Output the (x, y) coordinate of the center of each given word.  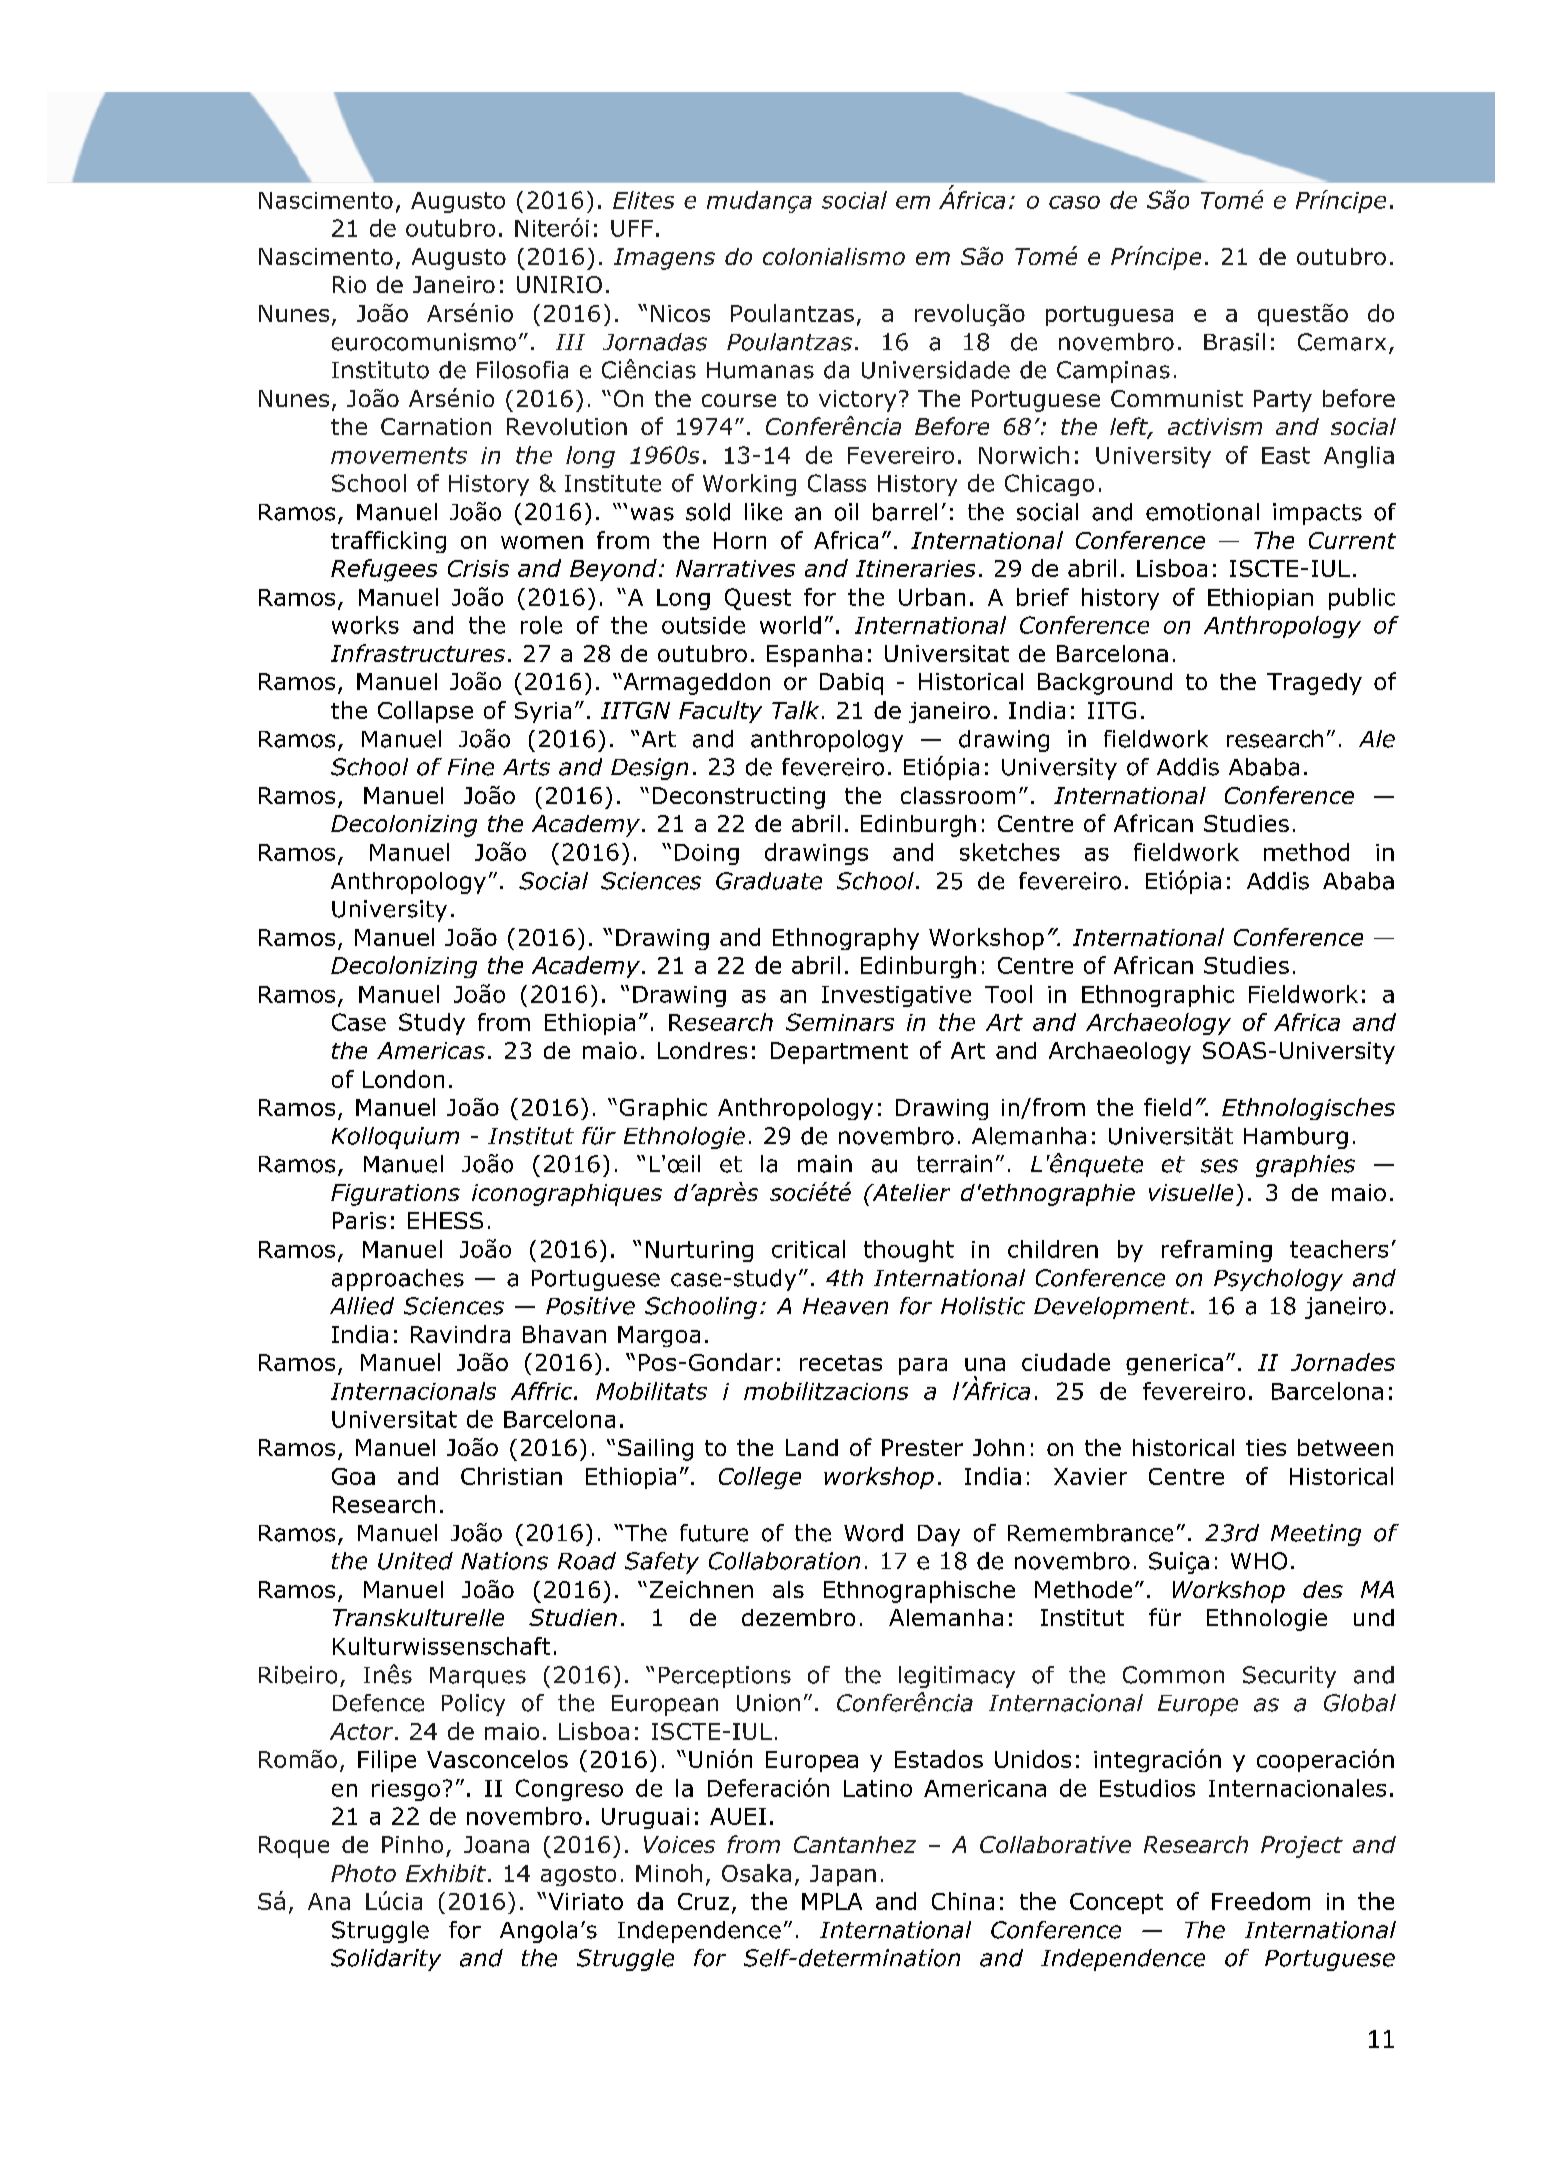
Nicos (680, 313)
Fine (471, 767)
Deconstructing (739, 798)
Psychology (1278, 1280)
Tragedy (1314, 684)
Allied (362, 1306)
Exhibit (446, 1873)
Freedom (1261, 1901)
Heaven (845, 1306)
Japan (843, 1875)
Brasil (1234, 342)
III (570, 342)
